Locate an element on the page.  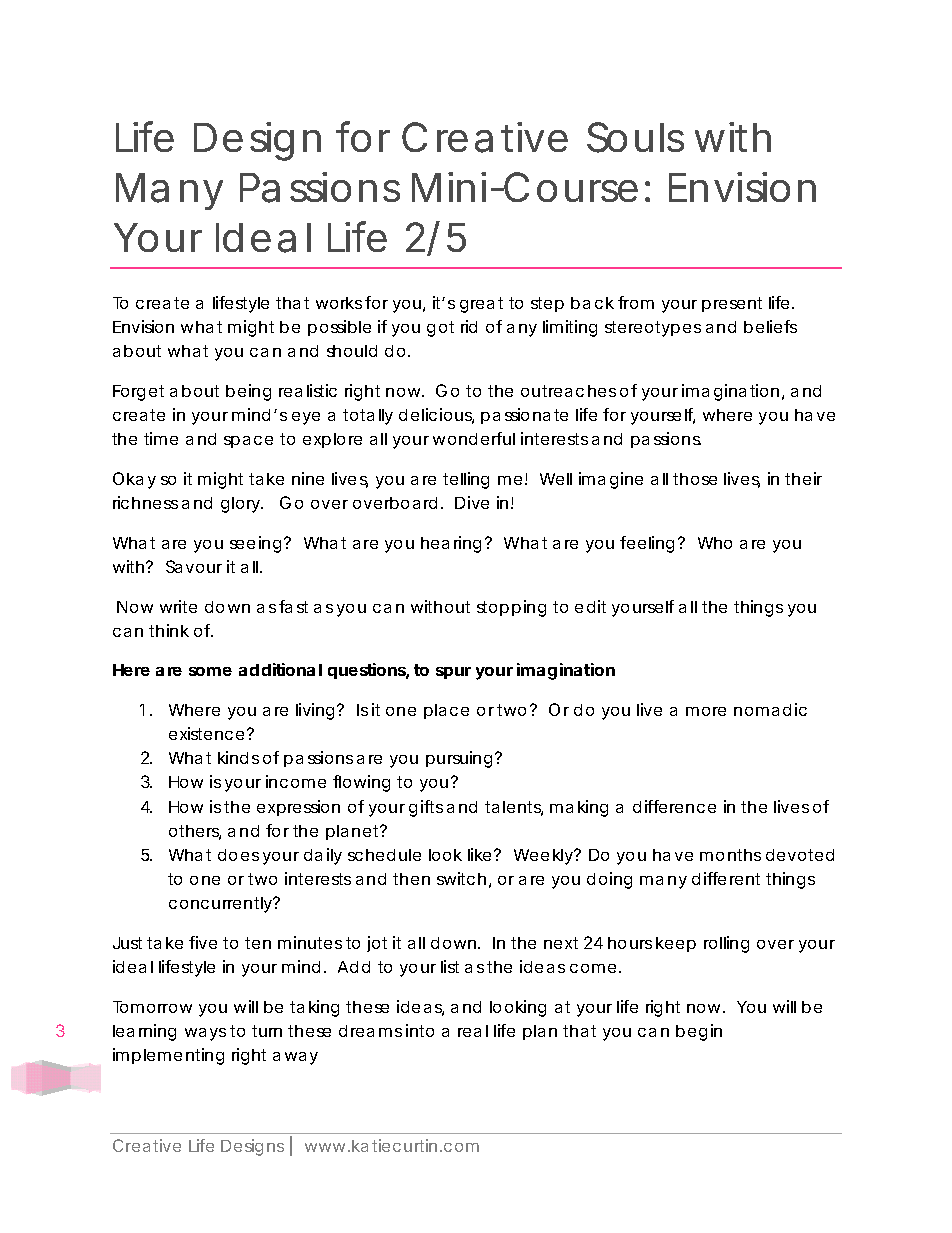
write is located at coordinates (178, 606).
